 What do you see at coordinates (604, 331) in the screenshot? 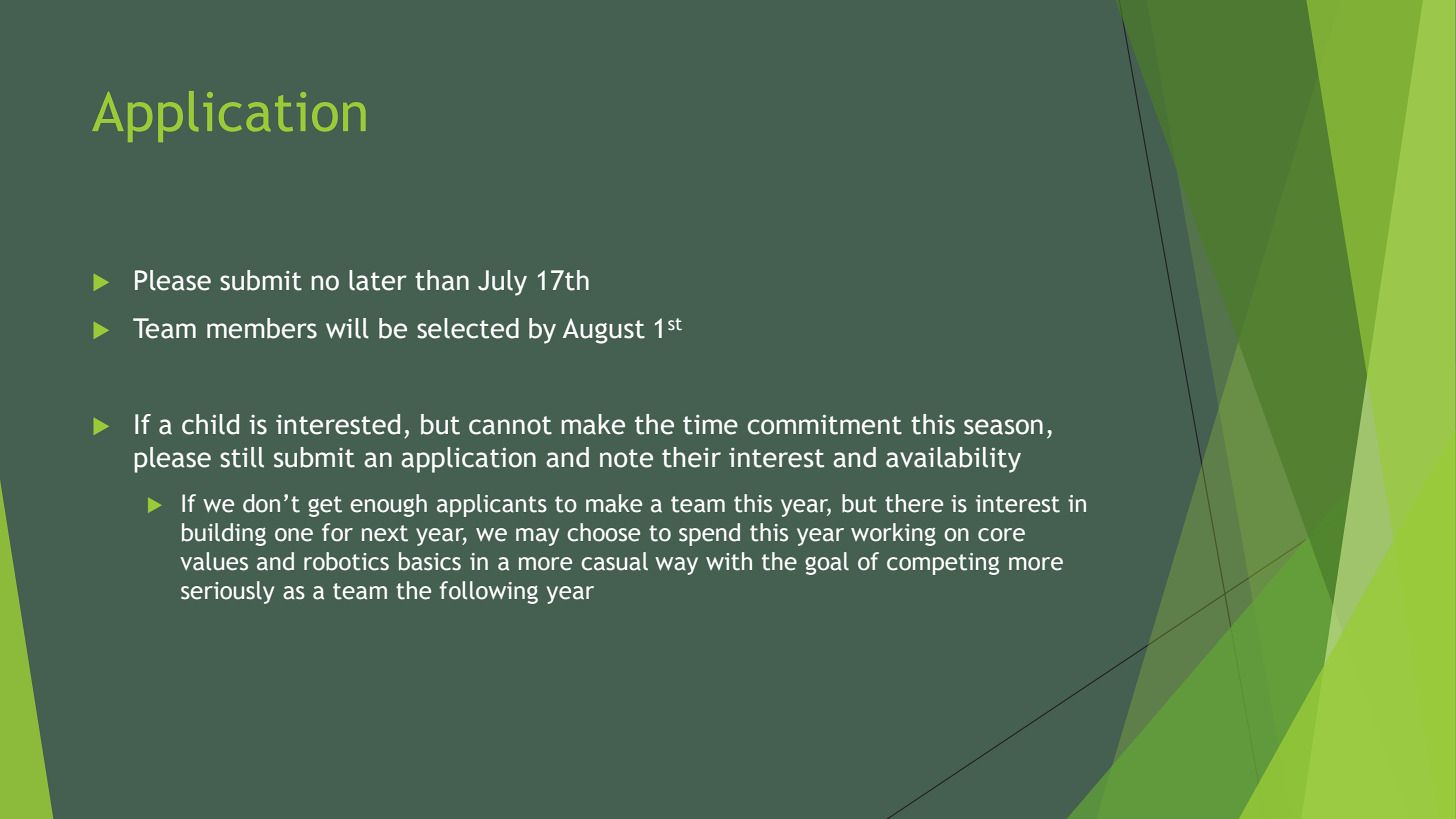
I see `August` at bounding box center [604, 331].
